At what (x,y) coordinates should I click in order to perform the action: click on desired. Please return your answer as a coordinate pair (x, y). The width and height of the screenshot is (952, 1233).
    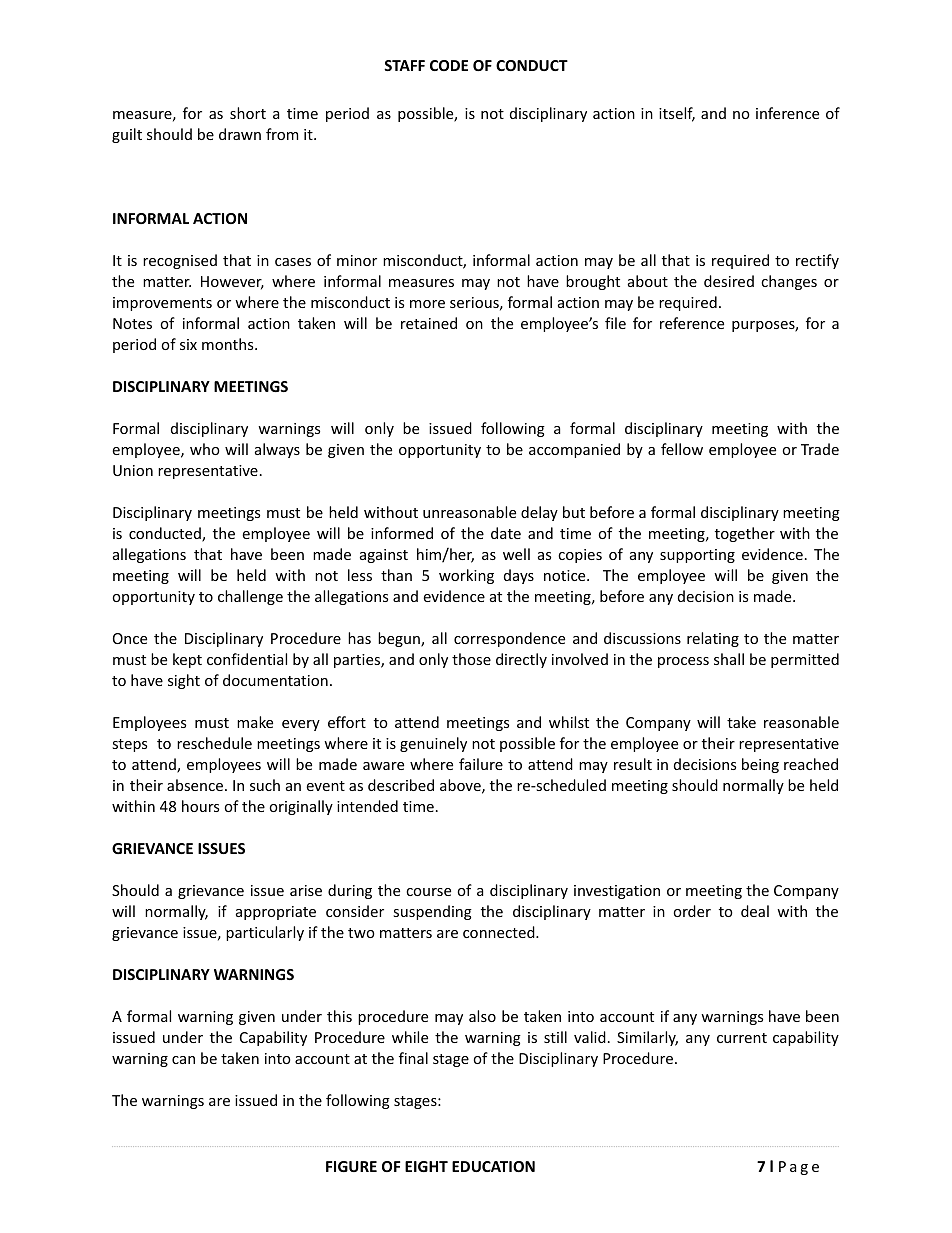
    Looking at the image, I should click on (729, 281).
